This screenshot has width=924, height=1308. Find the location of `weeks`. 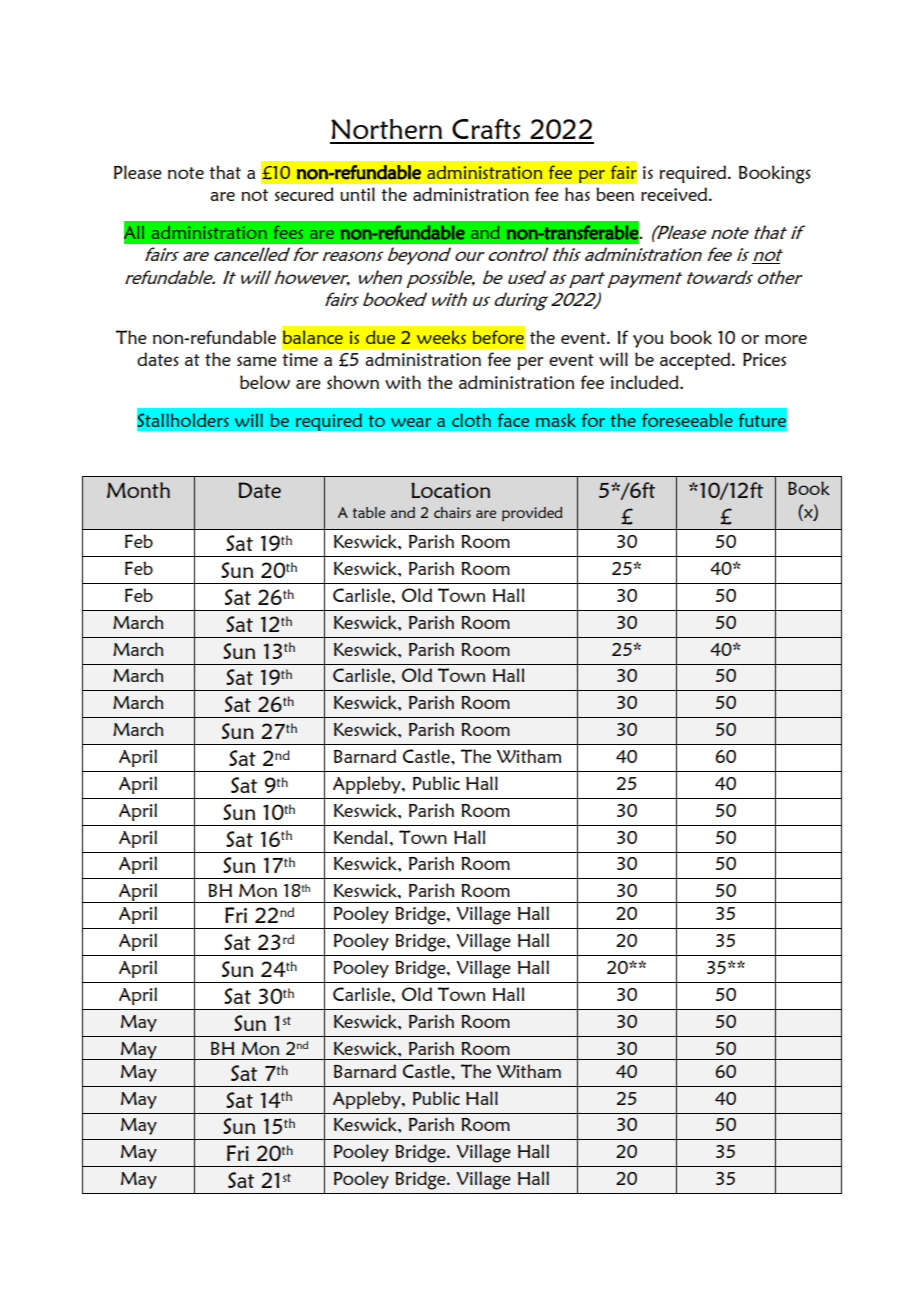

weeks is located at coordinates (441, 337).
